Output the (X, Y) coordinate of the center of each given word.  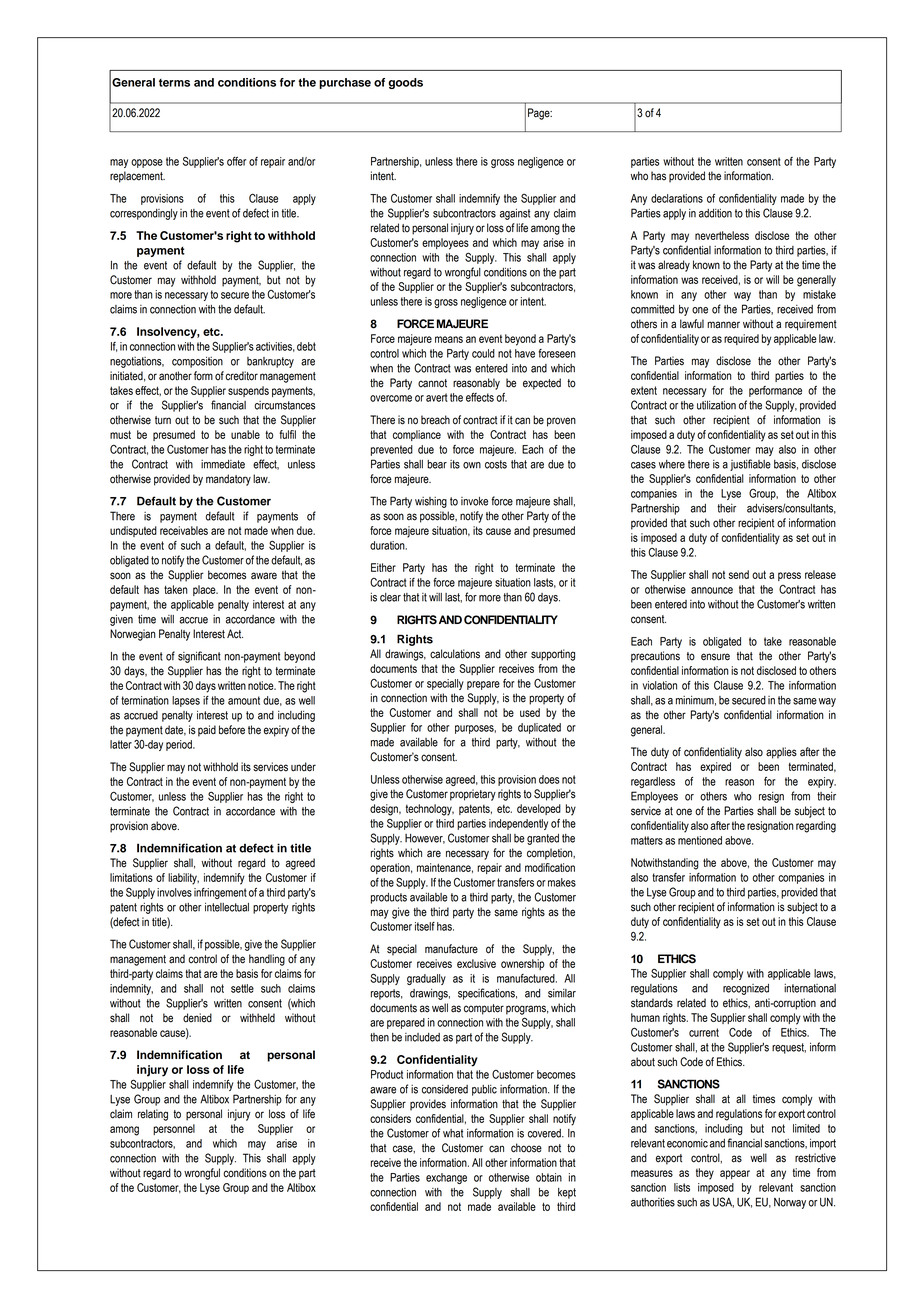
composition (197, 362)
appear (735, 1174)
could (483, 353)
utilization (716, 405)
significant (199, 657)
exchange (446, 1178)
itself (425, 926)
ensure (715, 657)
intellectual (227, 907)
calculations (455, 654)
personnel (174, 1129)
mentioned (700, 840)
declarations (677, 198)
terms (174, 83)
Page (540, 114)
